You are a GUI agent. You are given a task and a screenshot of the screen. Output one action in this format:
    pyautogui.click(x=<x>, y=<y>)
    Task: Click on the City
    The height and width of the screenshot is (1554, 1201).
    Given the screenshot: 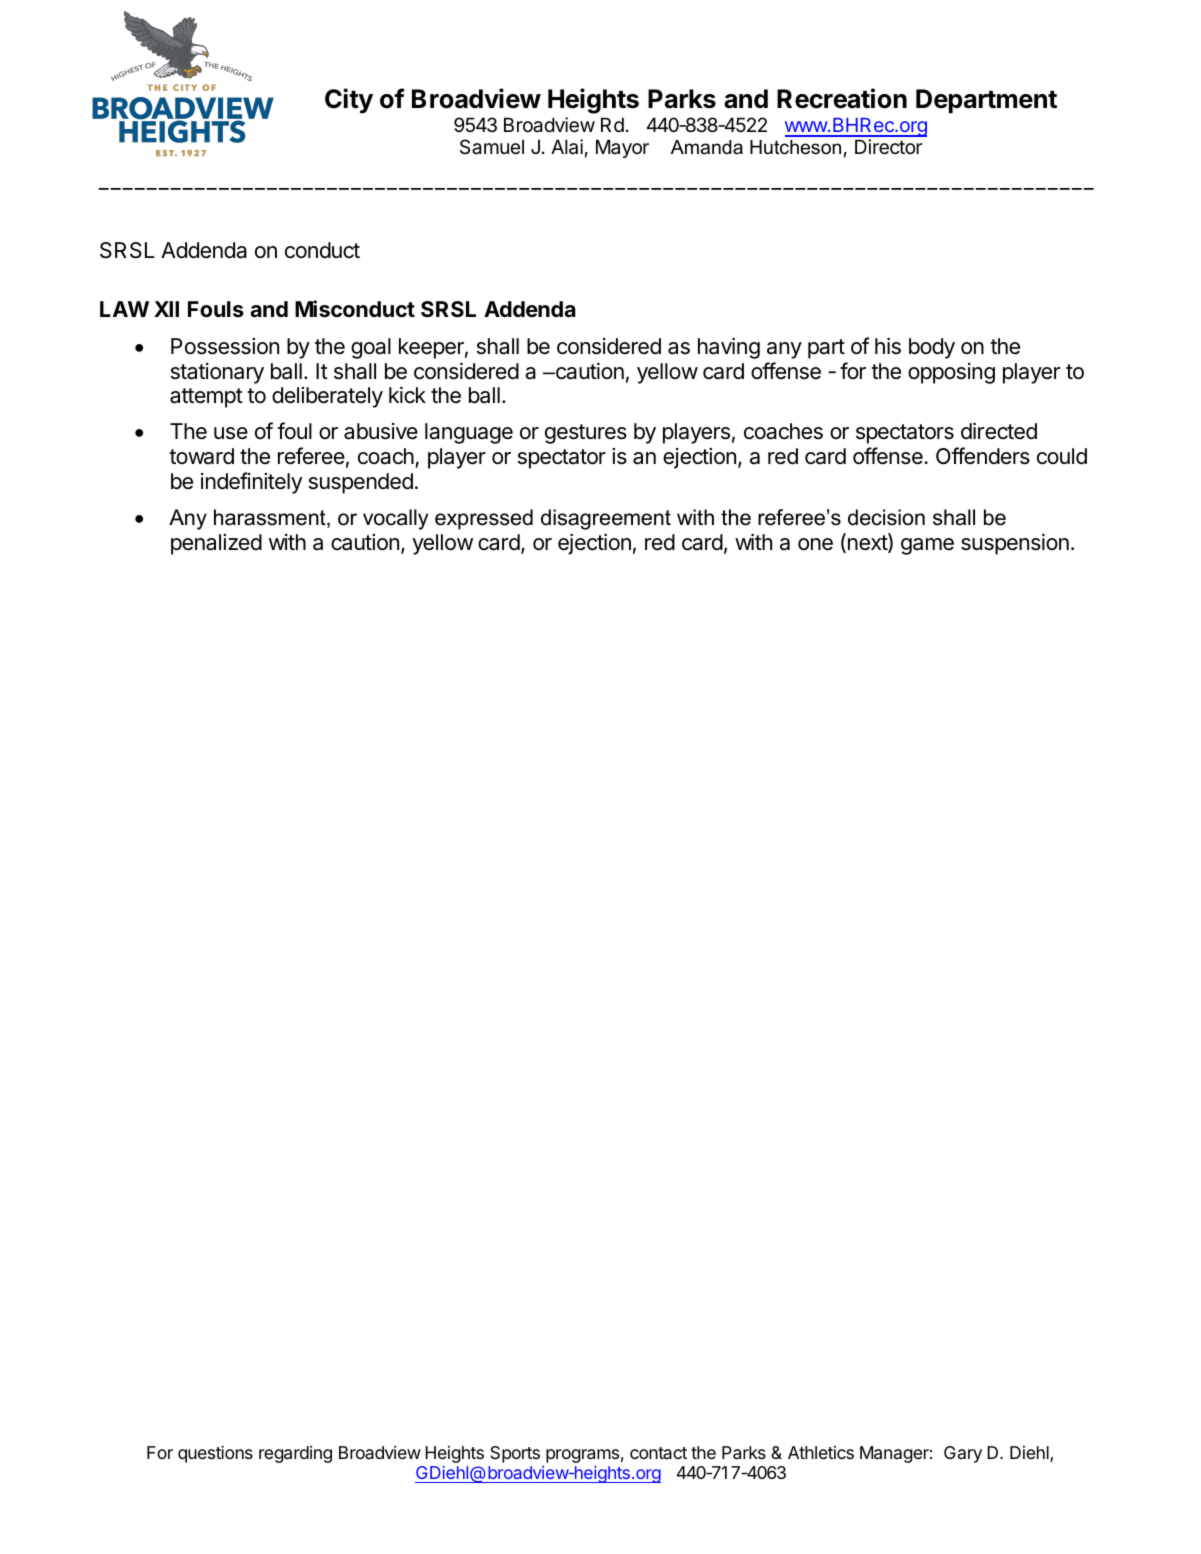 What is the action you would take?
    pyautogui.click(x=349, y=101)
